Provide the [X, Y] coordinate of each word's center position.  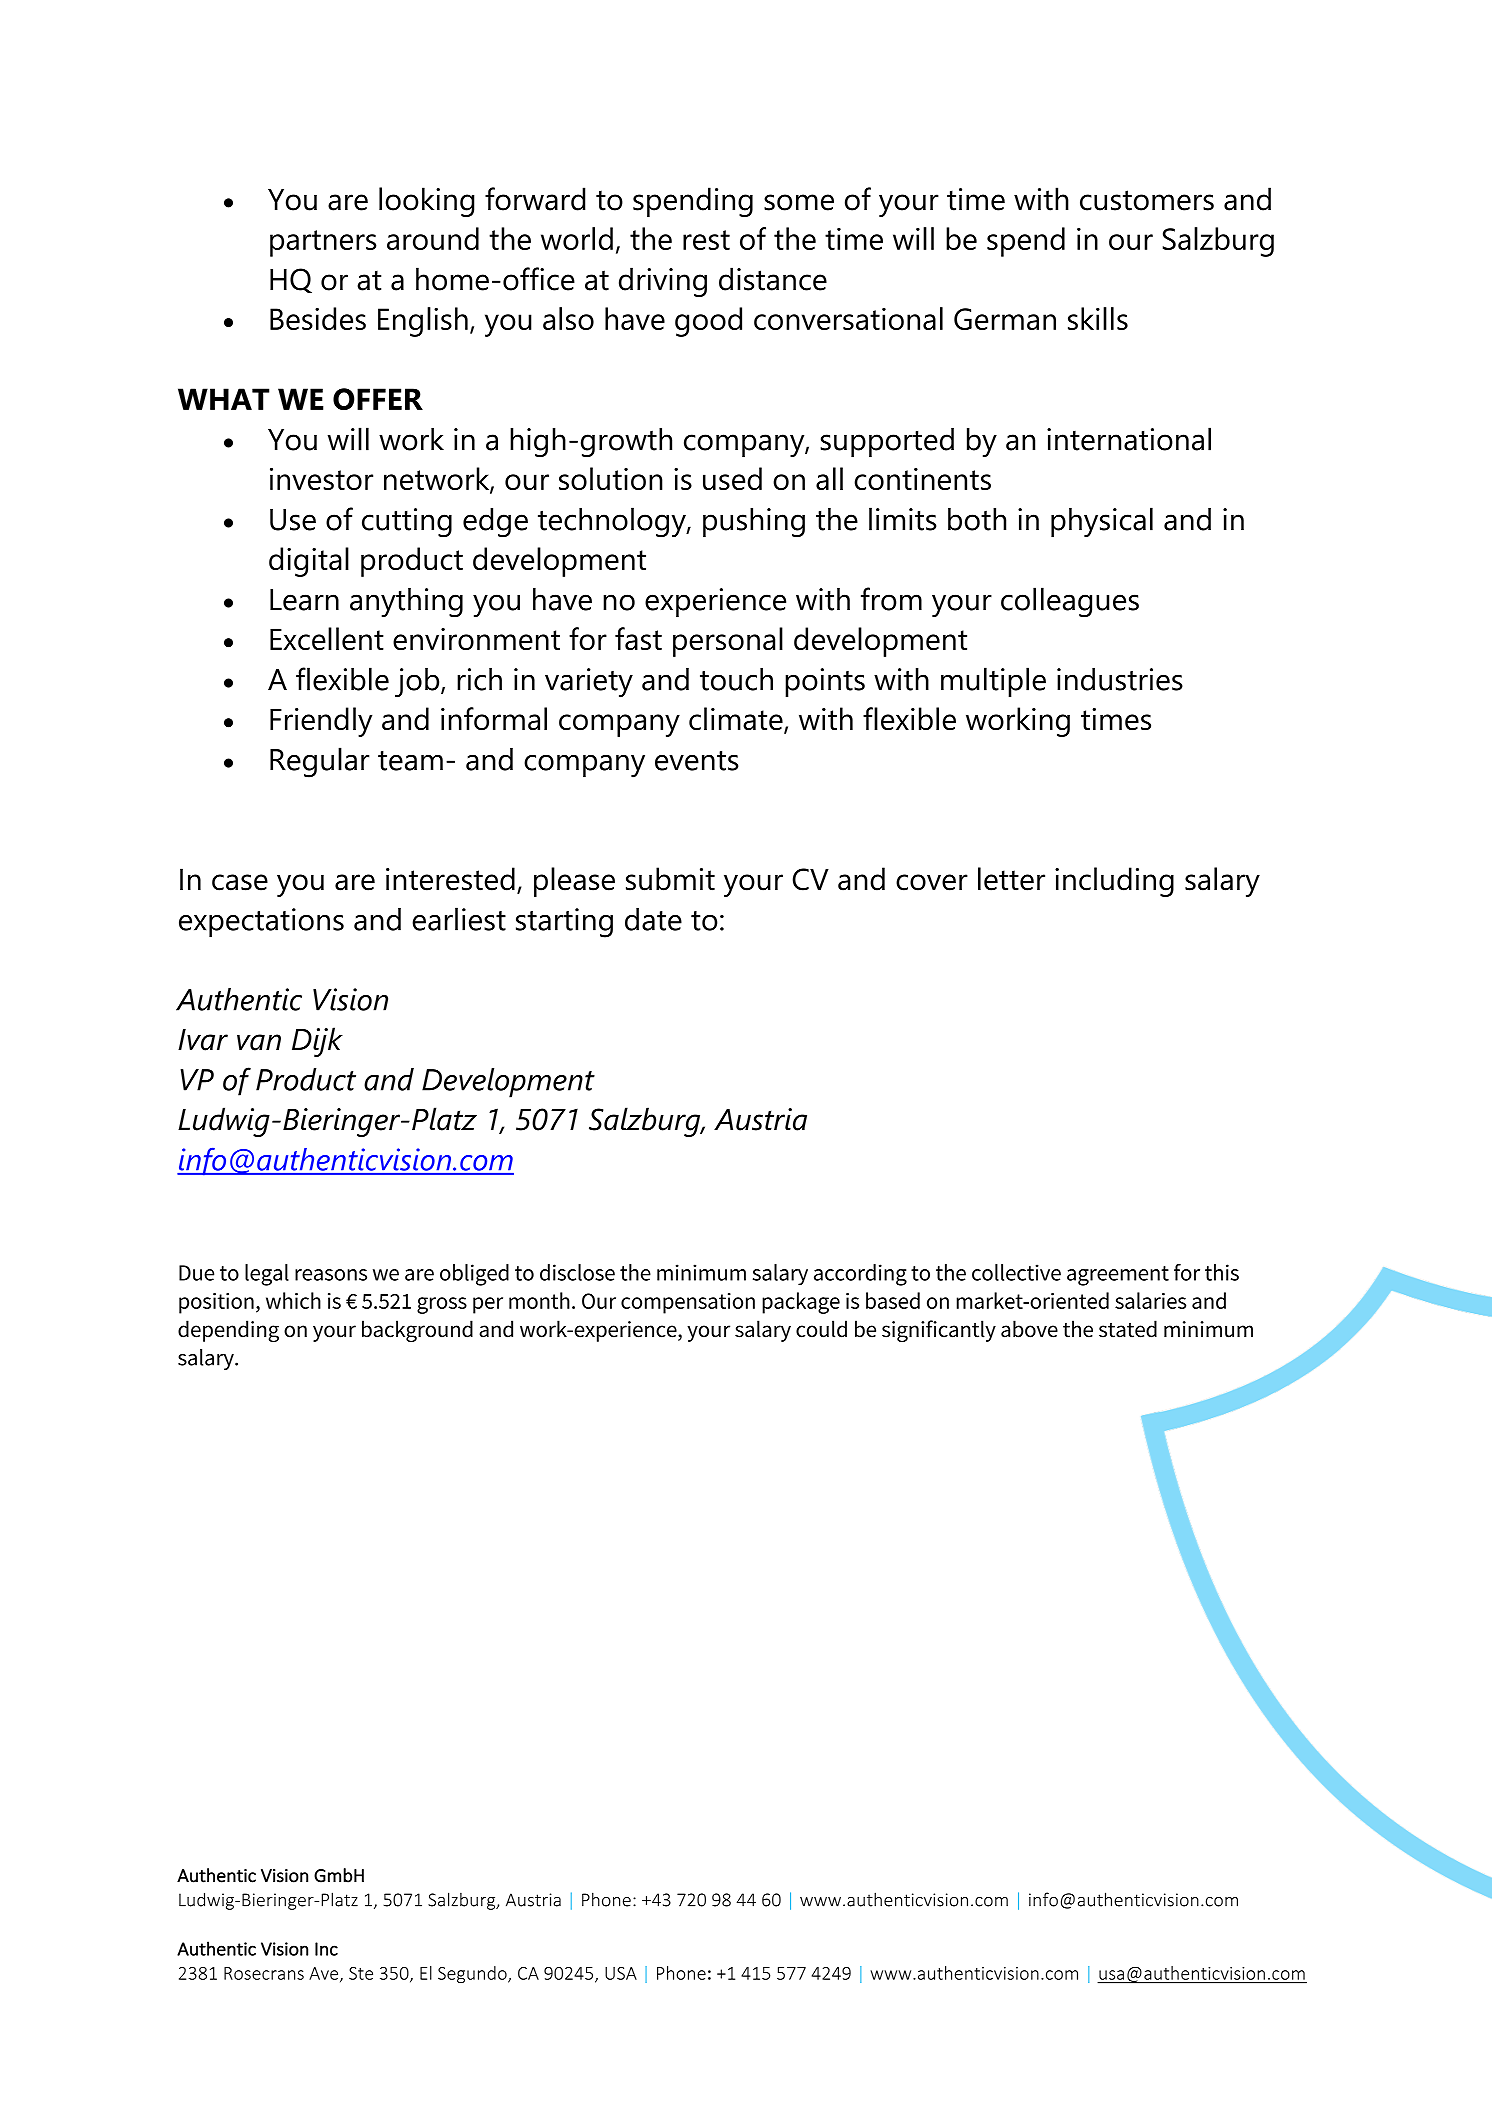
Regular [320, 762]
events [697, 761]
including [1114, 882]
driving [663, 282]
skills [1098, 318]
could [821, 1329]
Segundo [473, 1974]
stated [1128, 1329]
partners [323, 243]
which [293, 1300]
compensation [688, 1303]
